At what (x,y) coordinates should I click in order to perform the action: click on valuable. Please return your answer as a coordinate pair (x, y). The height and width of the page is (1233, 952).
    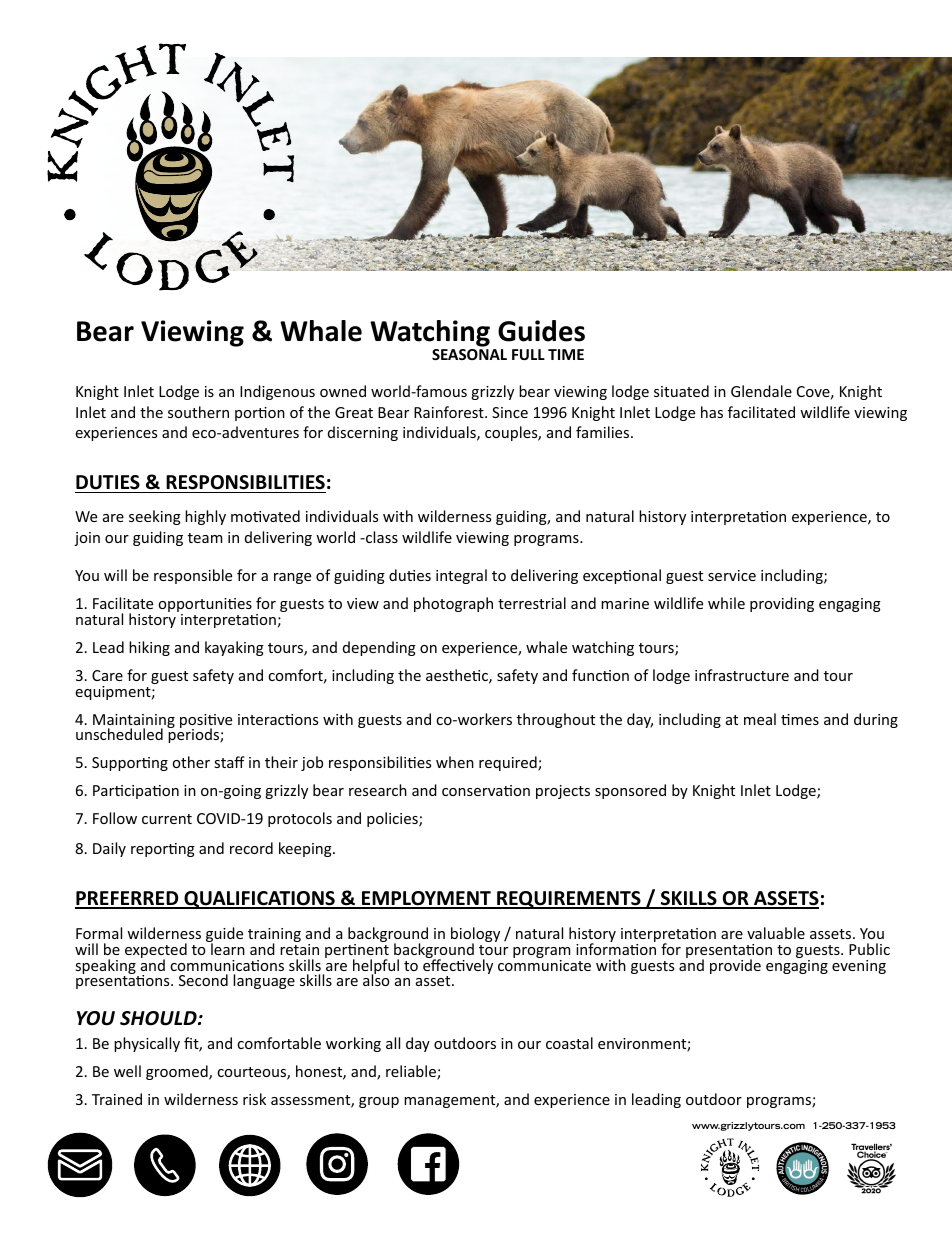
    Looking at the image, I should click on (776, 933).
